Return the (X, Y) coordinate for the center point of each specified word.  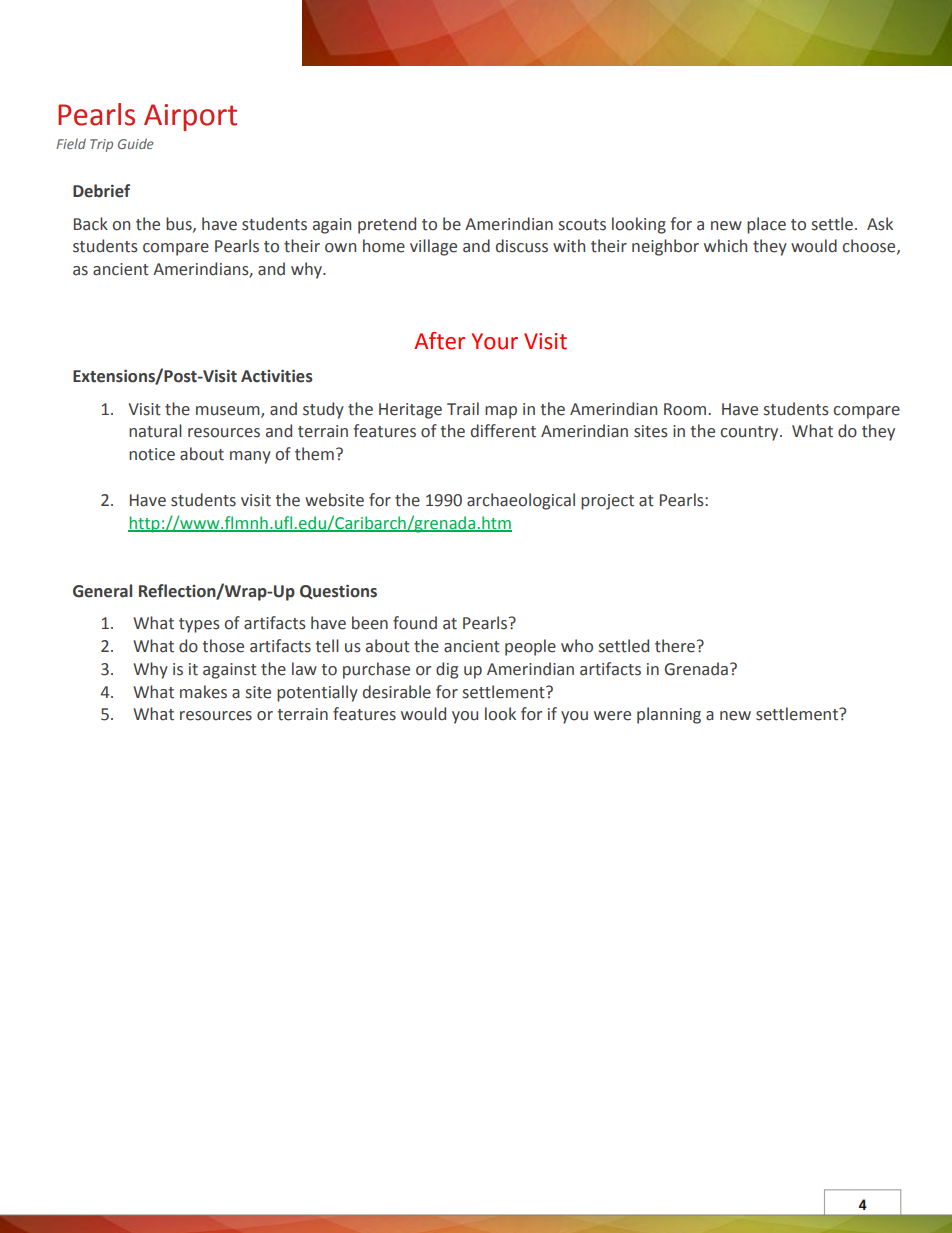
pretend (387, 225)
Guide (136, 143)
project (607, 502)
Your (495, 341)
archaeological (521, 501)
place (766, 225)
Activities (277, 376)
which (725, 246)
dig (447, 670)
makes (203, 692)
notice (152, 454)
